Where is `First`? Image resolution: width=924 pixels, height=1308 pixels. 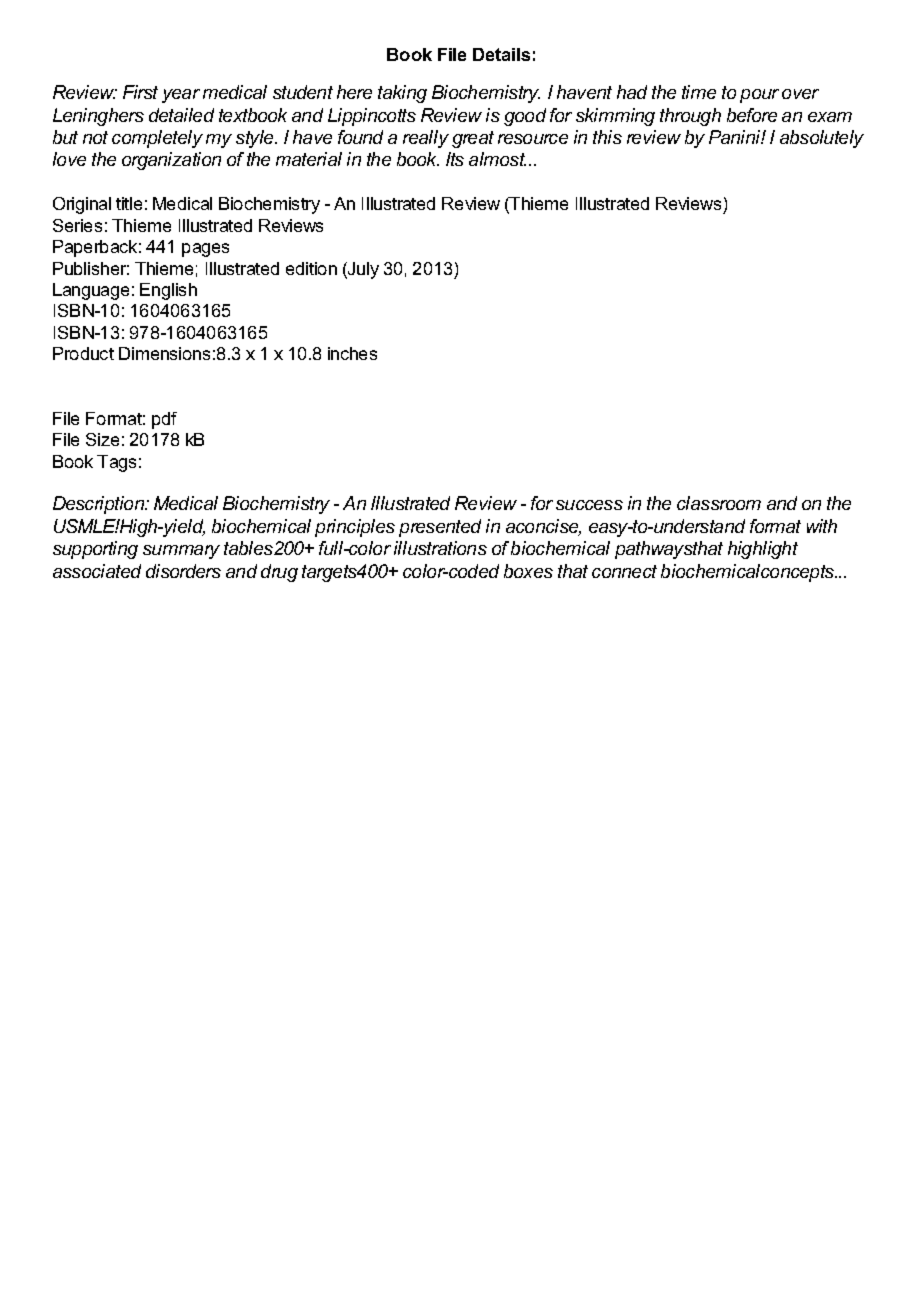 First is located at coordinates (140, 92).
